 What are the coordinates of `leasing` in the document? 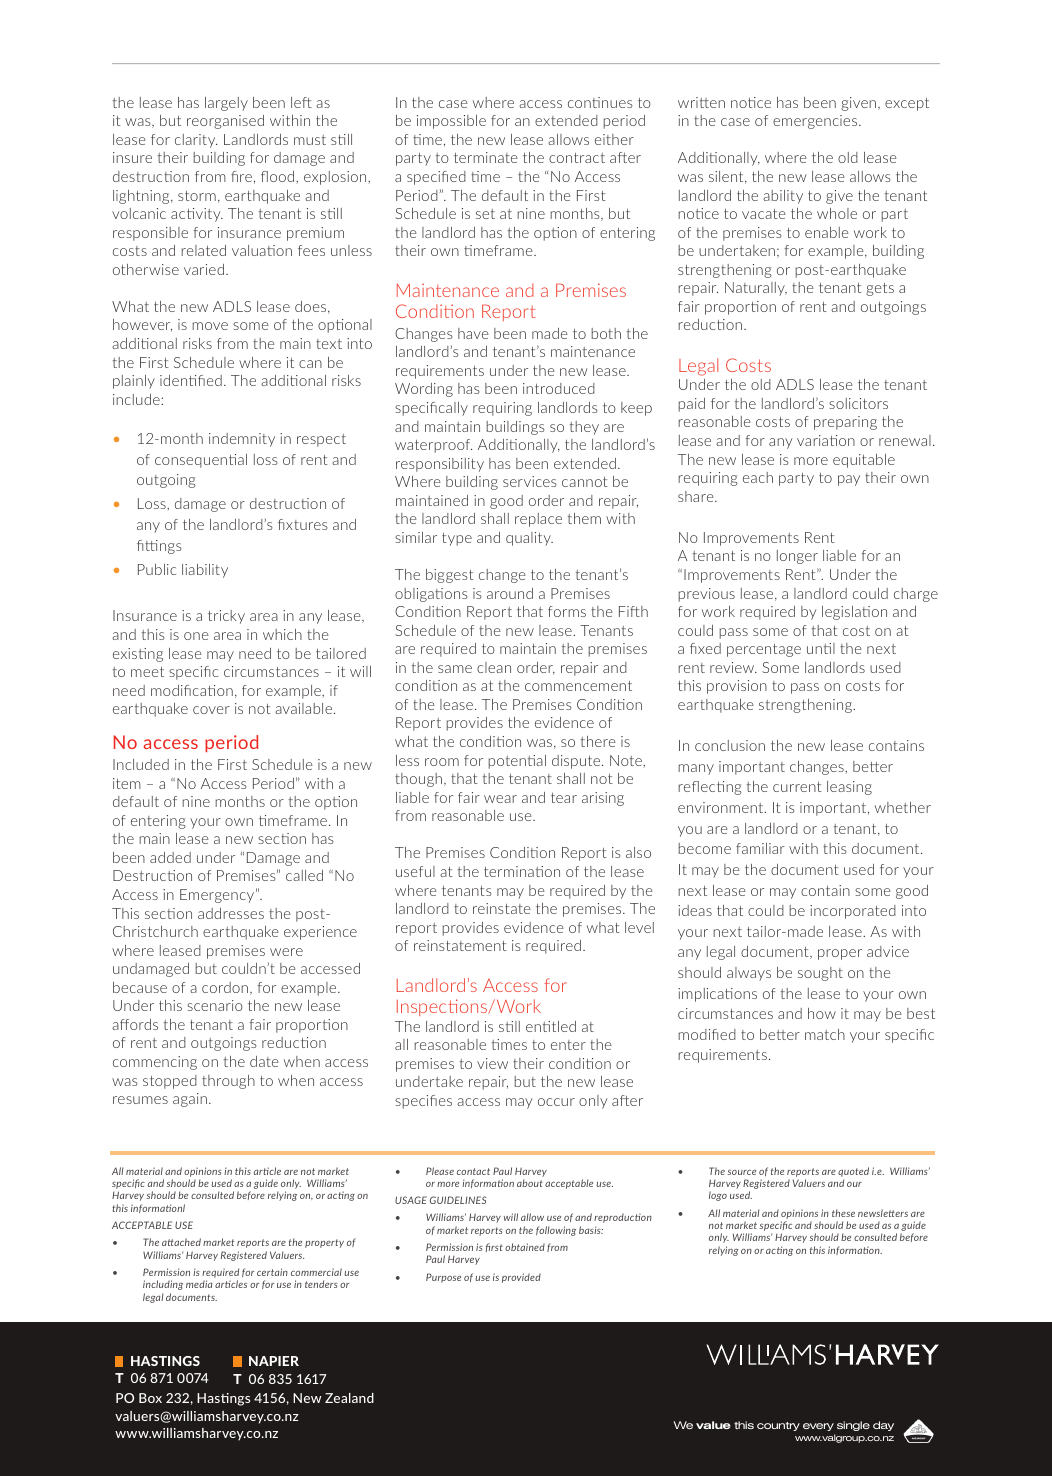 It's located at (849, 788).
